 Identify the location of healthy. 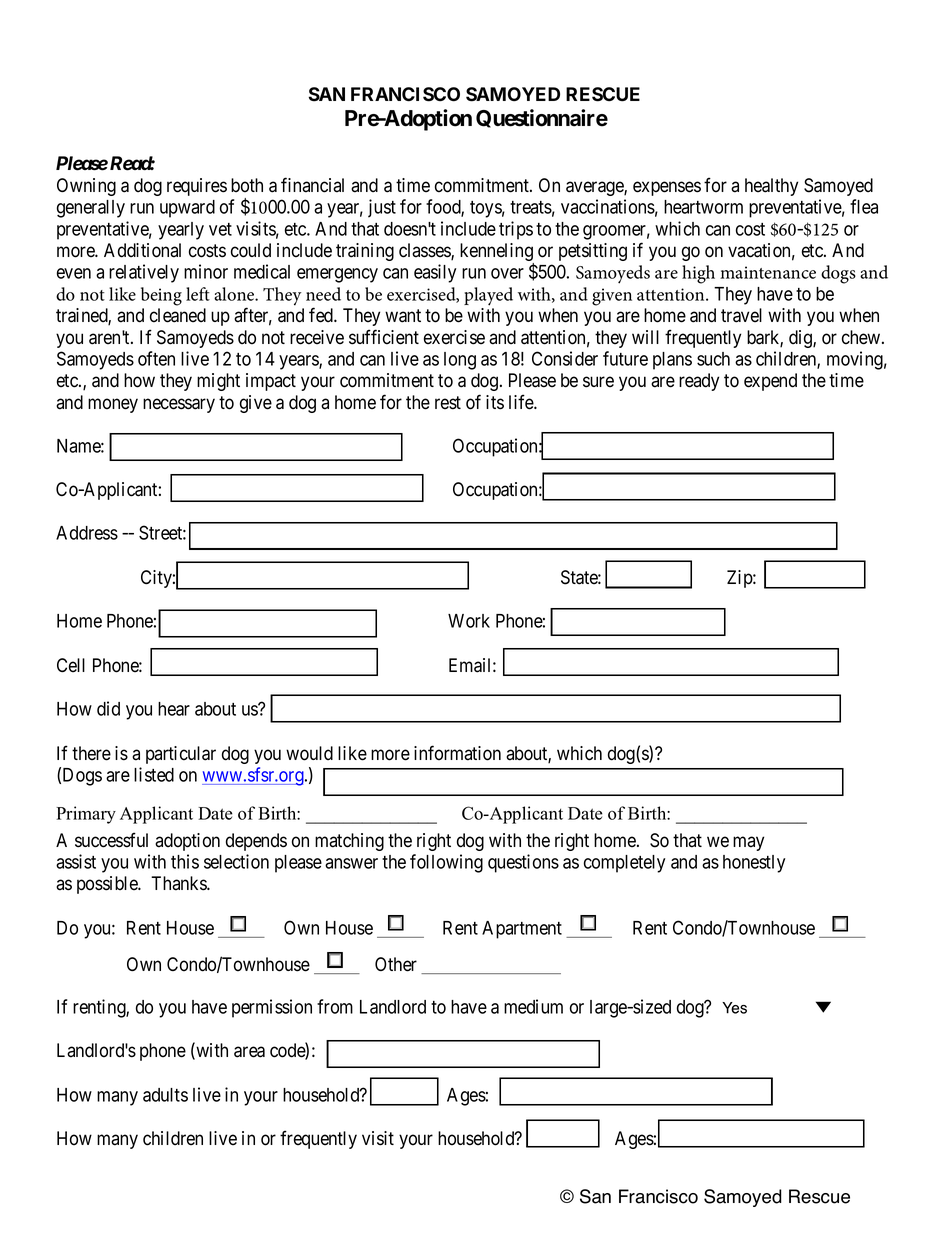
(771, 187).
